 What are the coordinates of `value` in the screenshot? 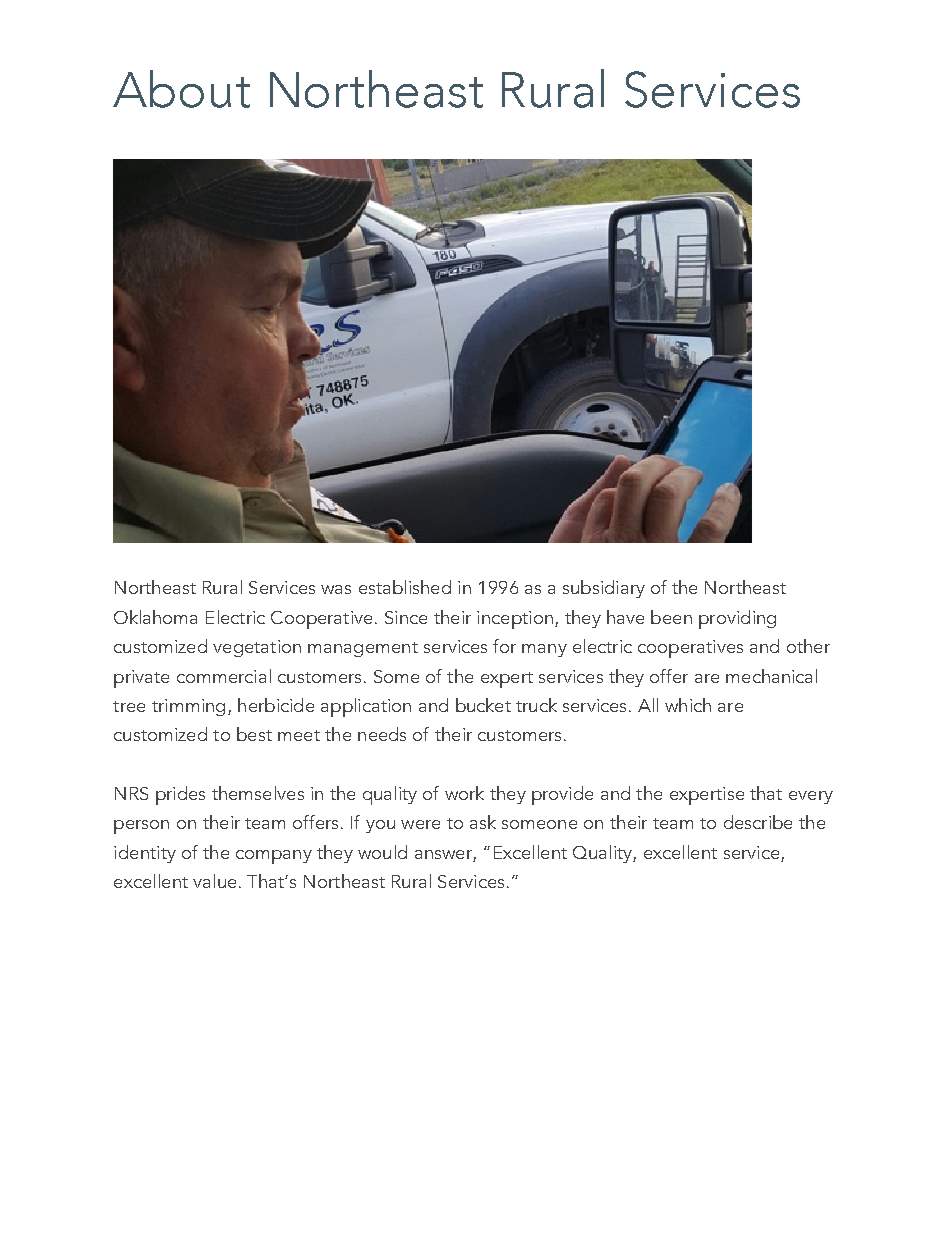 It's located at (214, 881).
